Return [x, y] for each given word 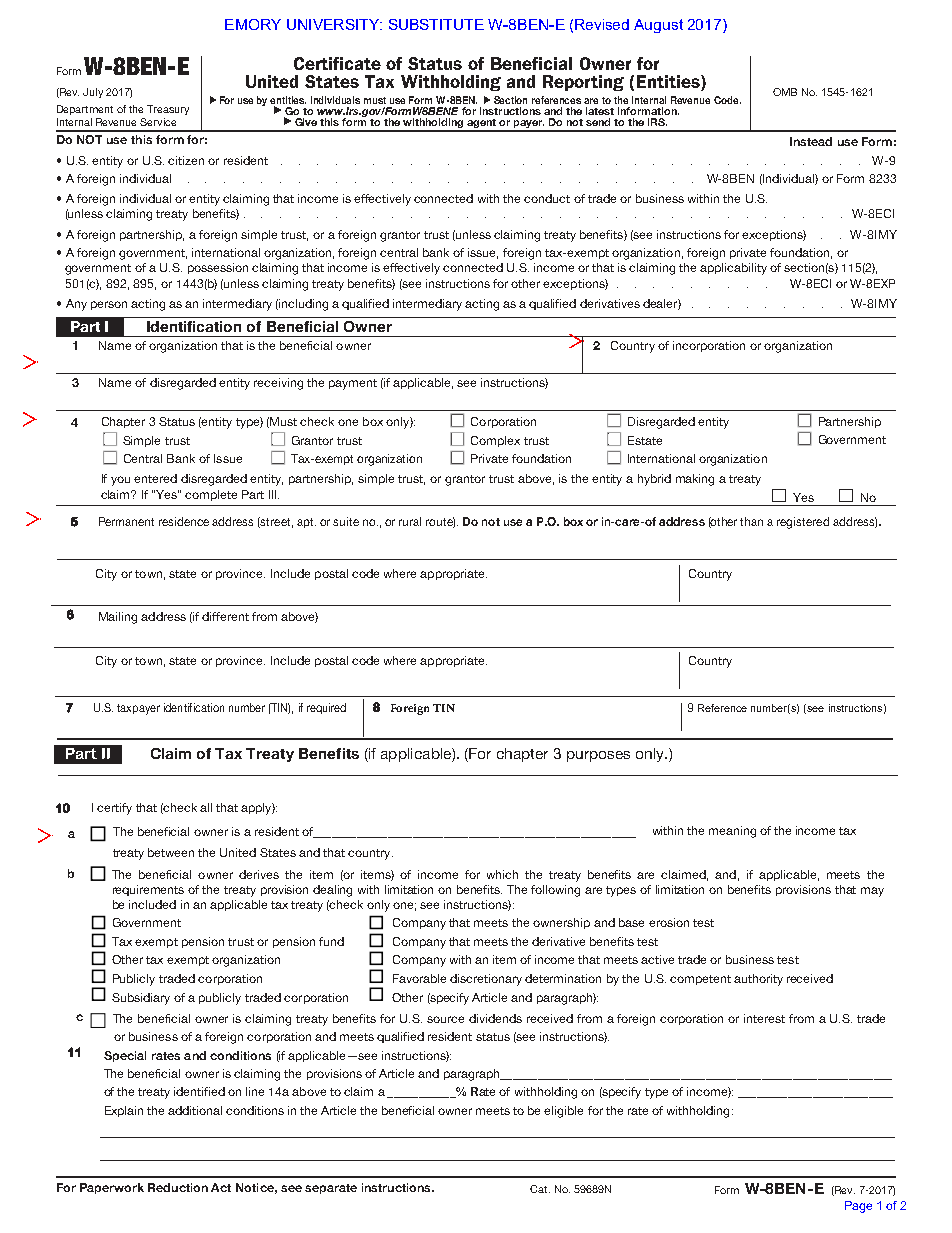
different [225, 616]
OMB [785, 92]
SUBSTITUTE [436, 24]
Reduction [178, 1187]
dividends [495, 1018]
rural [410, 521]
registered [803, 523]
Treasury [168, 110]
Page [858, 1207]
